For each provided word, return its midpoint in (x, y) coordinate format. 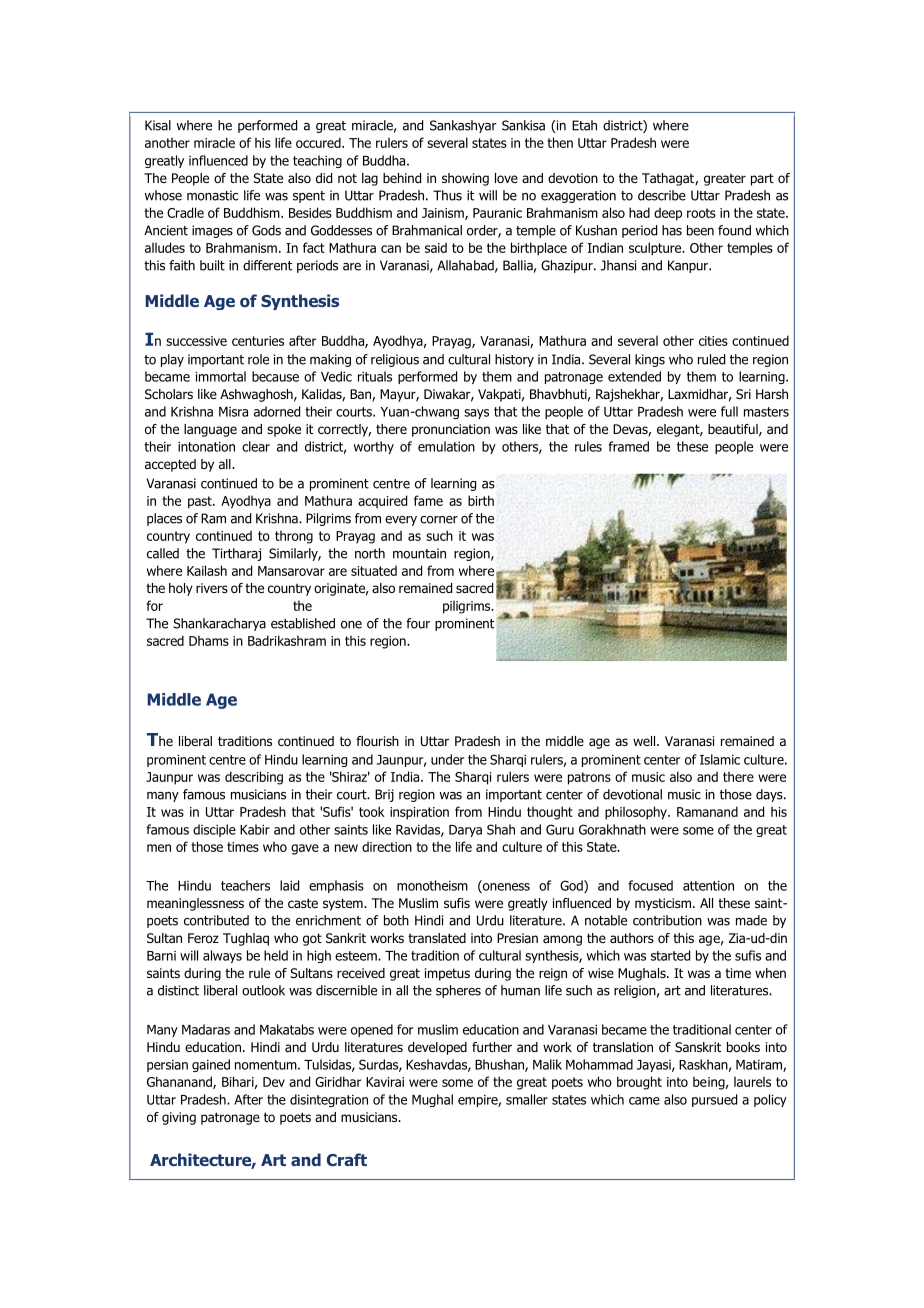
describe (662, 195)
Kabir (255, 829)
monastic (212, 195)
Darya (465, 831)
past (201, 502)
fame (428, 500)
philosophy (637, 813)
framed (628, 446)
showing (465, 179)
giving (179, 1118)
